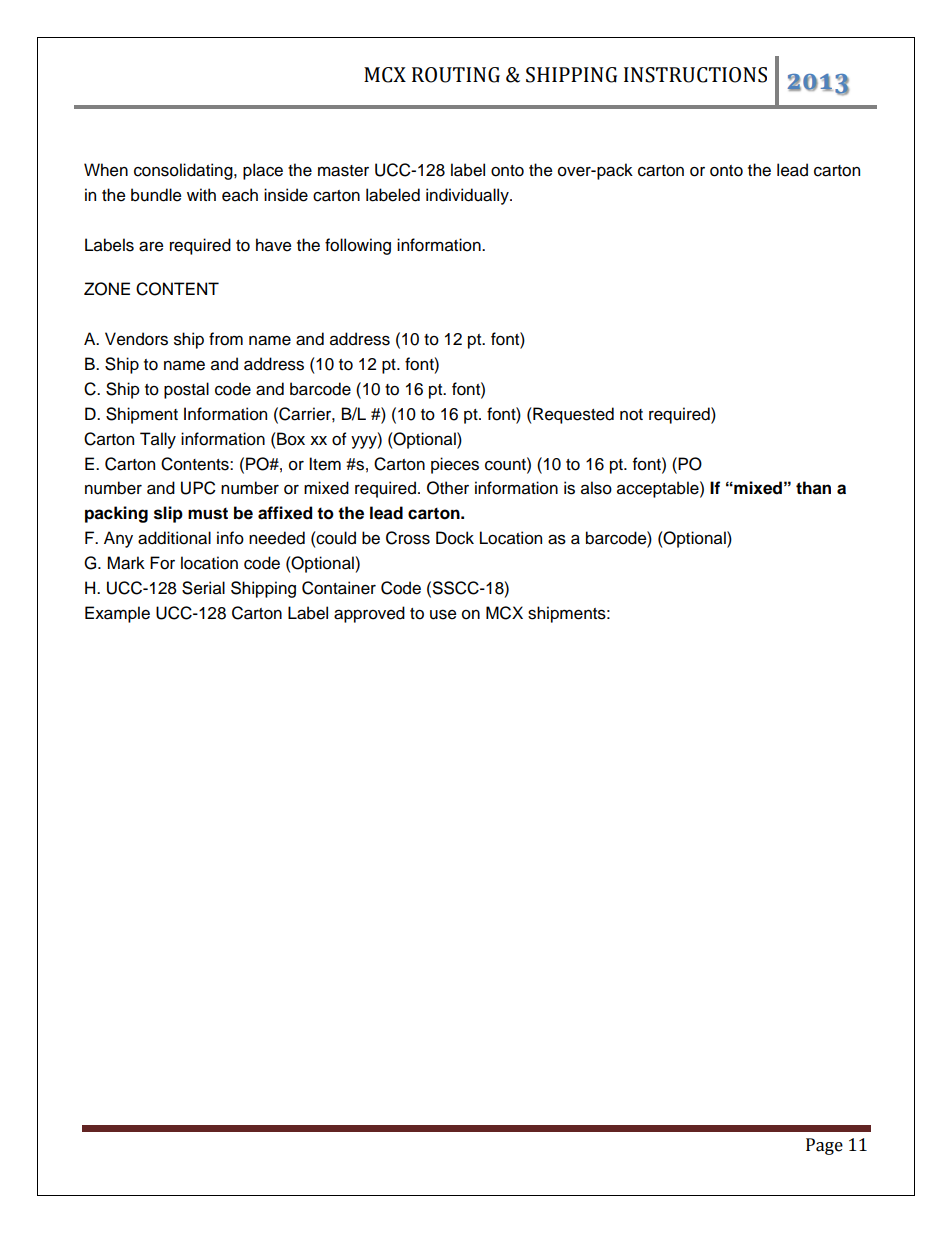 The width and height of the screenshot is (952, 1233). What do you see at coordinates (572, 415) in the screenshot?
I see `Requested` at bounding box center [572, 415].
